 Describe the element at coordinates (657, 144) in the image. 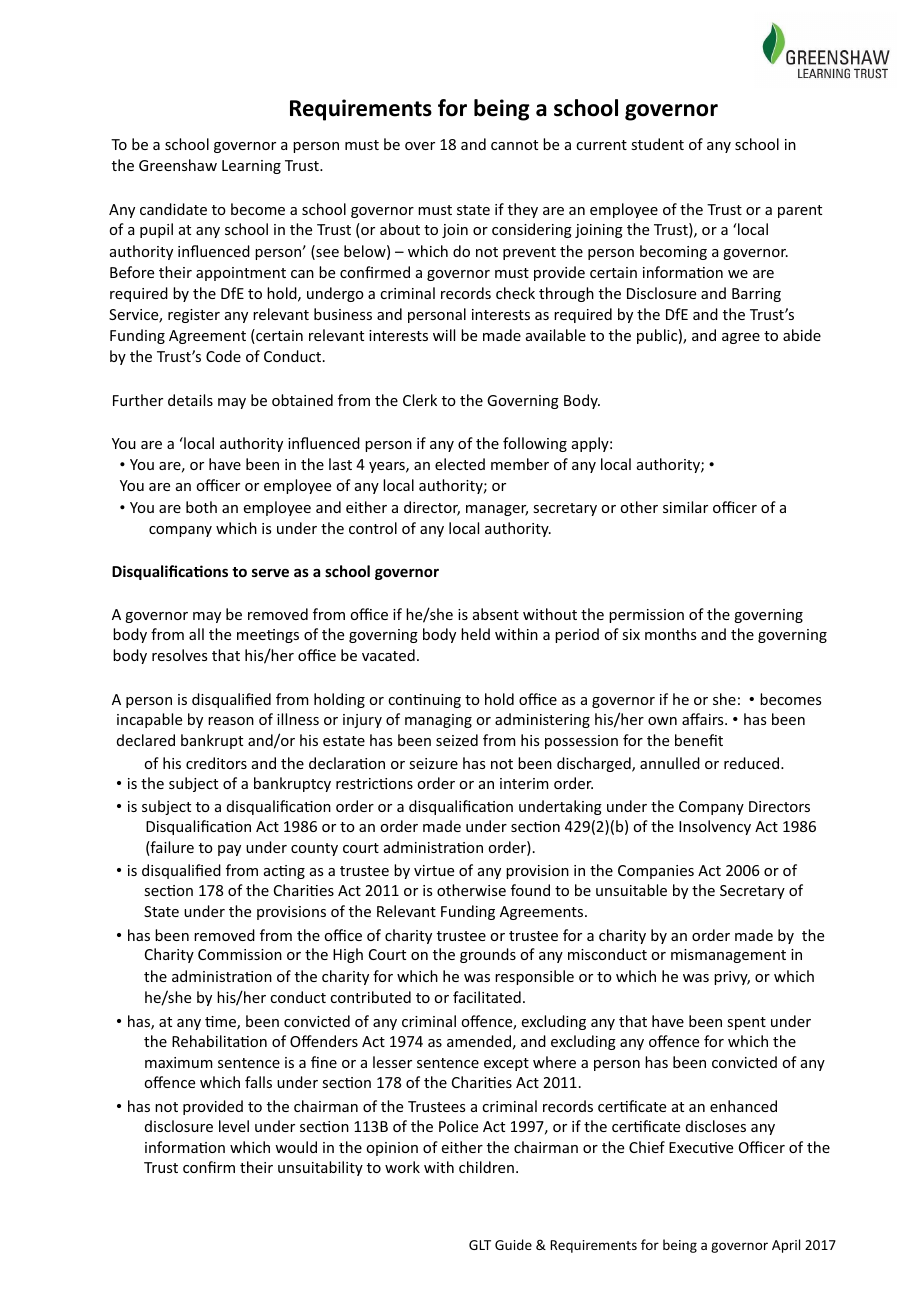

I see `student` at that location.
